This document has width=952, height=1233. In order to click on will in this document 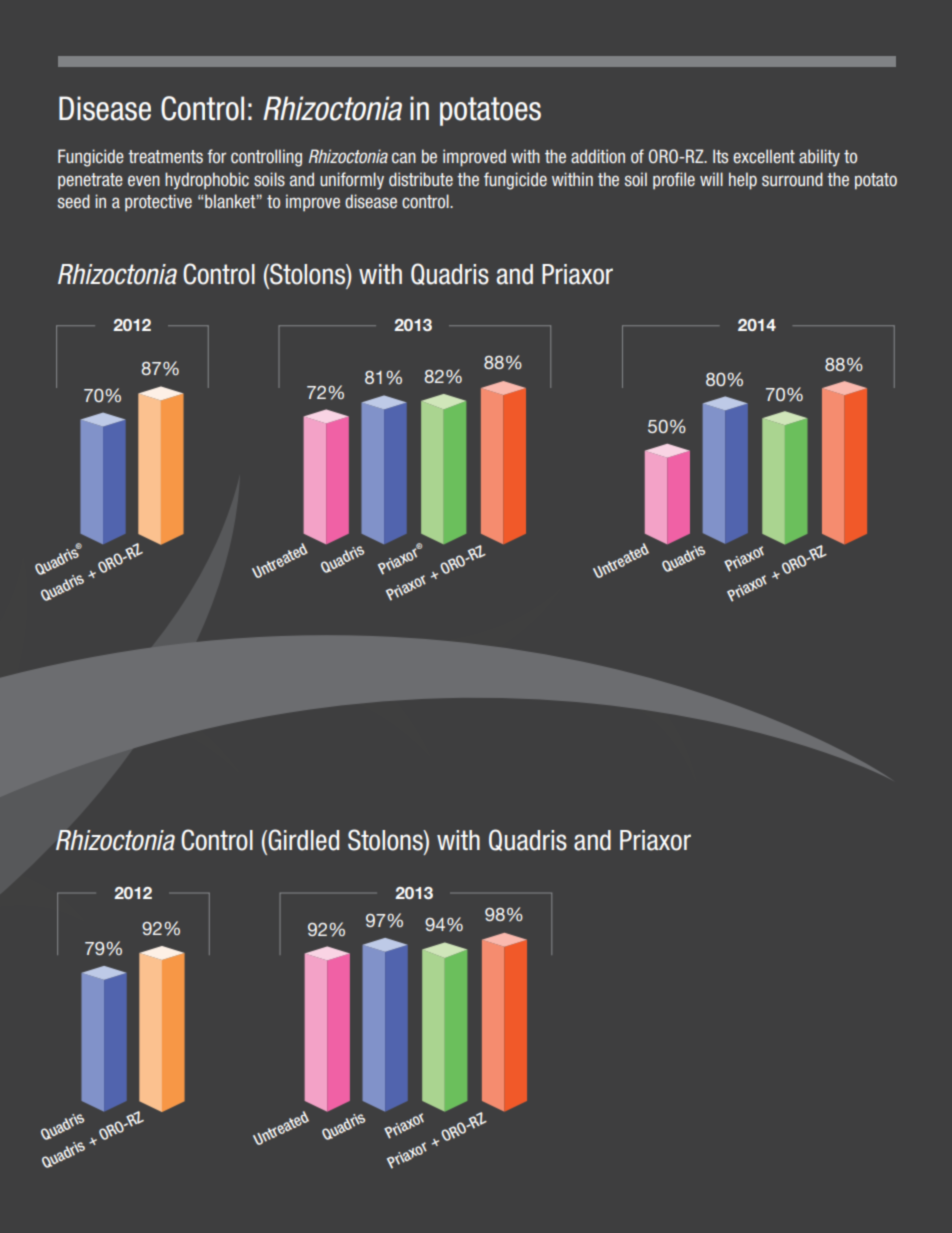, I will do `click(711, 179)`.
